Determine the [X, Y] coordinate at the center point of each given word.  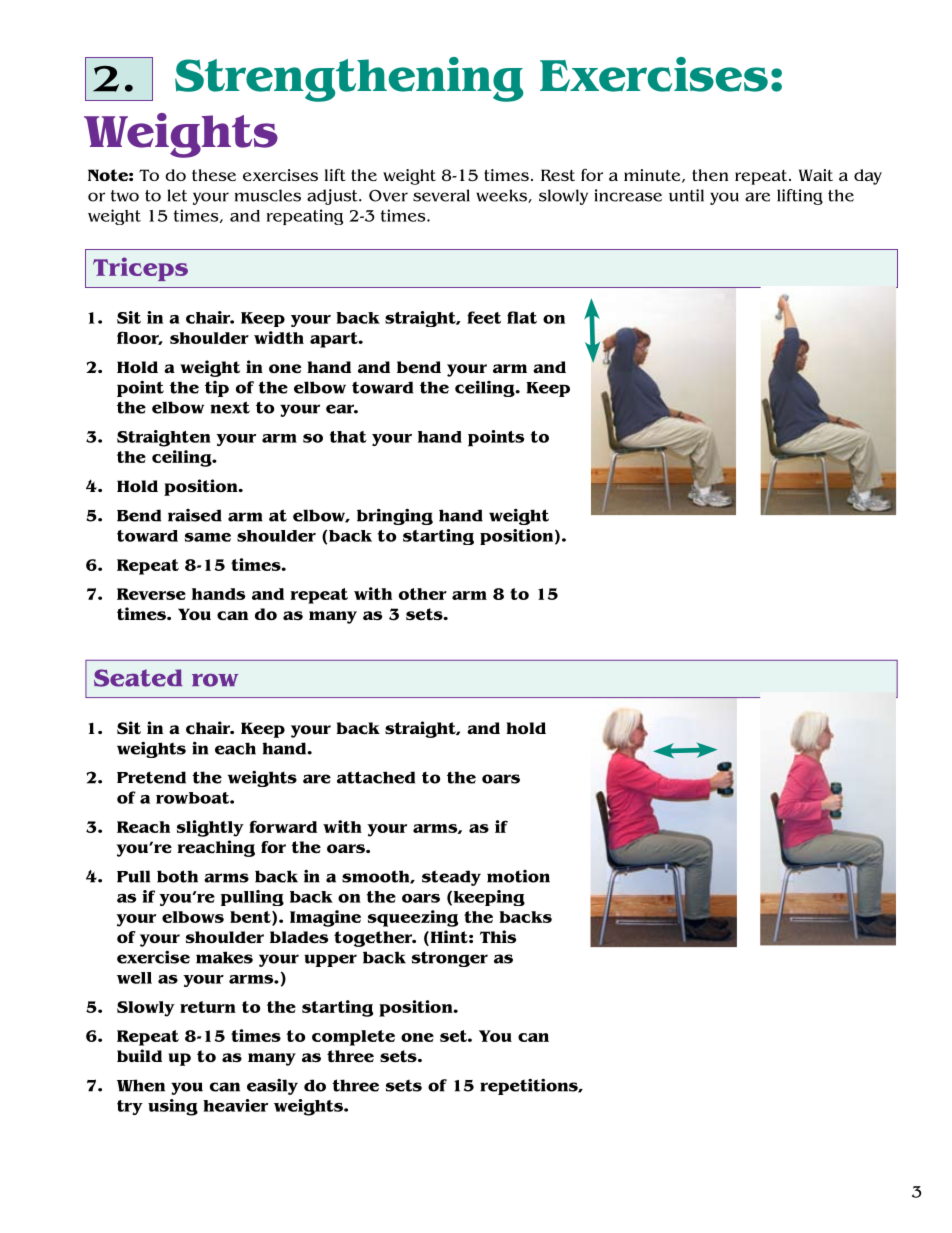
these [214, 175]
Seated [138, 678]
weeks [502, 196]
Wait [816, 175]
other [423, 594]
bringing [395, 516]
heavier [235, 1105]
